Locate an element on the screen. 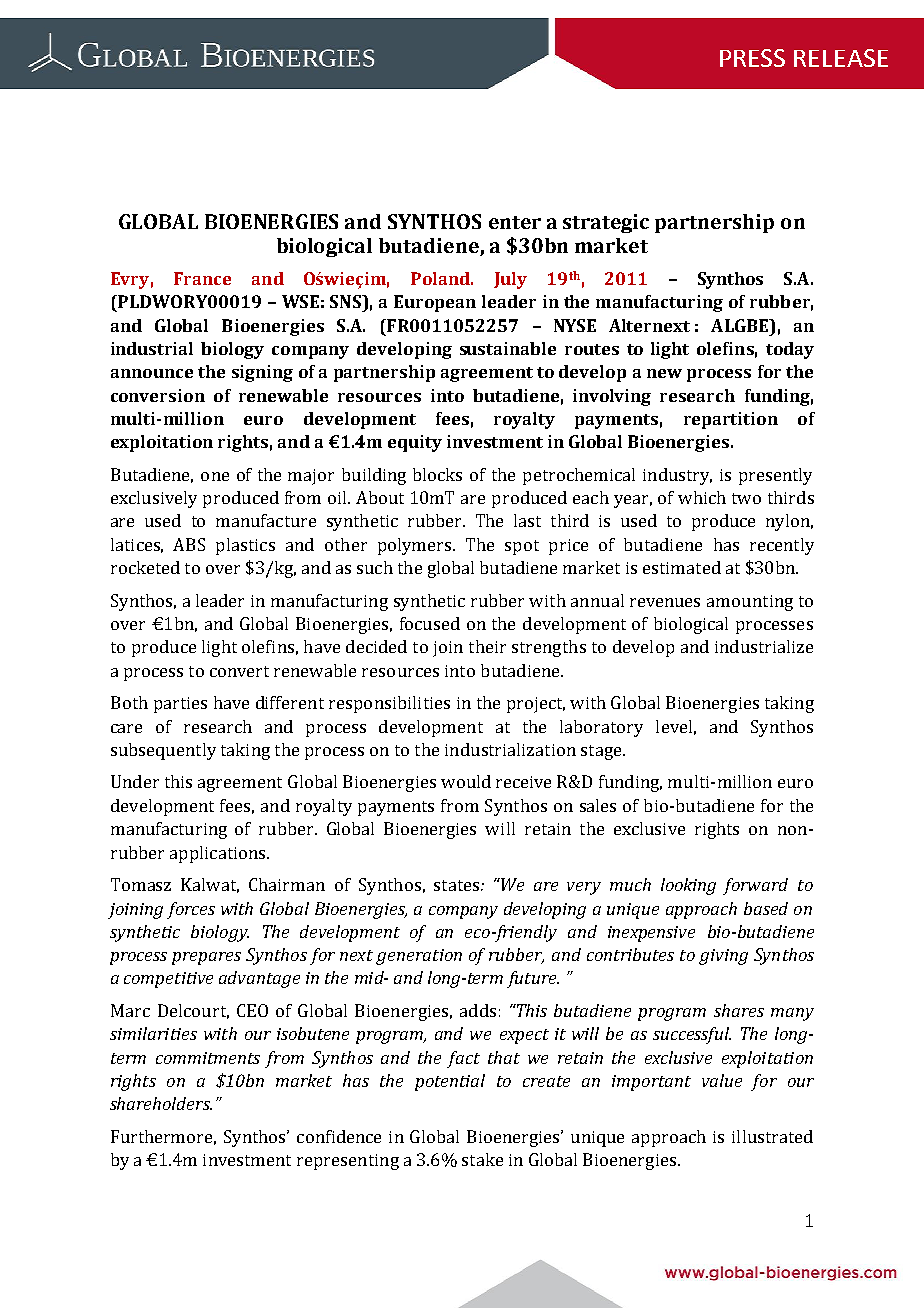 The width and height of the screenshot is (924, 1308). one is located at coordinates (215, 476).
